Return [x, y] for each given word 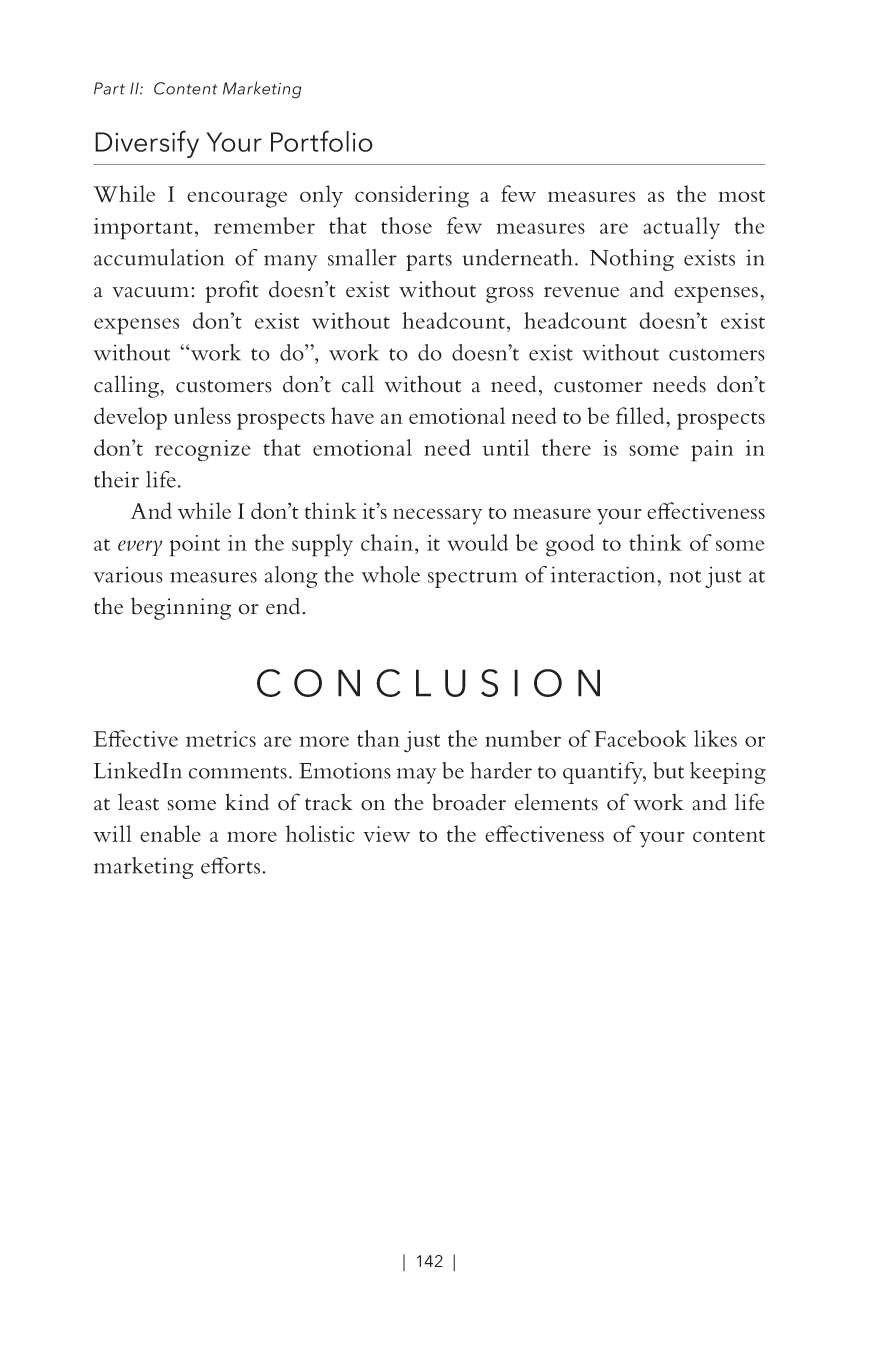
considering [412, 196]
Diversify [147, 144]
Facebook [641, 738]
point [195, 546]
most [741, 196]
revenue [581, 292]
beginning [181, 608]
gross [510, 295]
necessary [437, 516]
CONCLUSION [428, 683]
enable [170, 833]
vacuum [152, 292]
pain [713, 451]
